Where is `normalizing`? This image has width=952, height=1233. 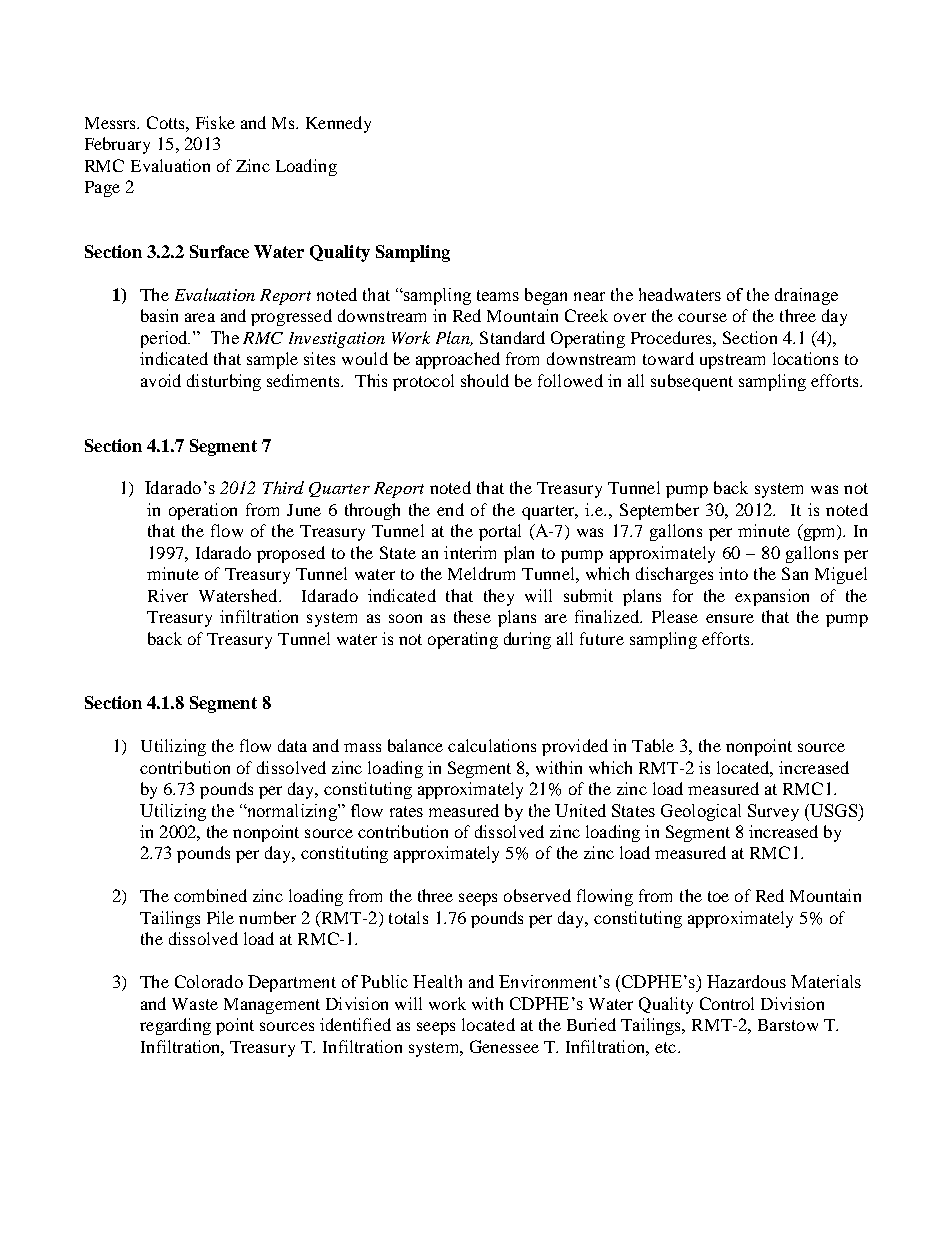 normalizing is located at coordinates (291, 812).
